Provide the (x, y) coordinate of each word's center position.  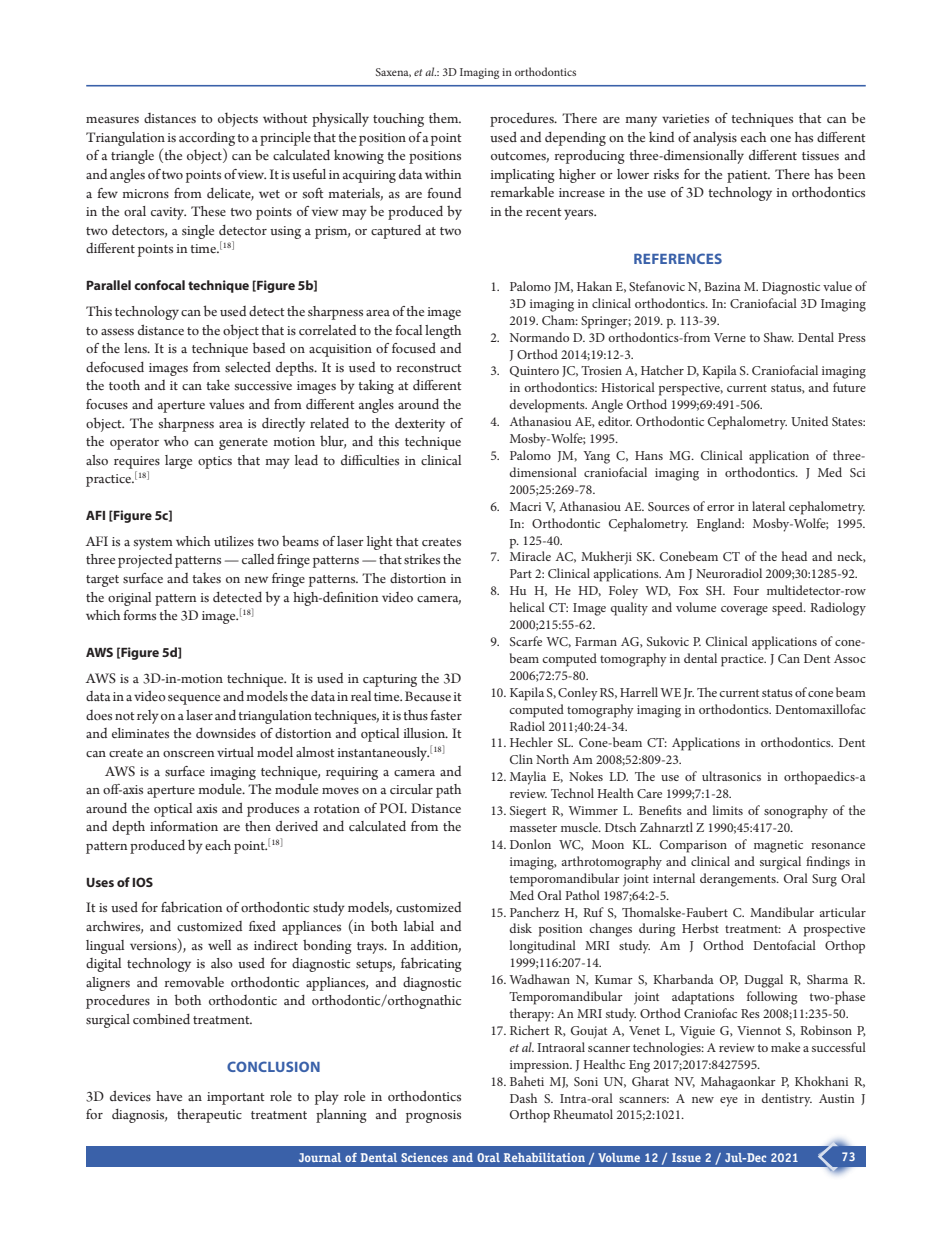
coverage (744, 611)
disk (520, 928)
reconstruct (428, 368)
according (207, 139)
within (443, 174)
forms (139, 615)
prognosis (433, 1116)
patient (748, 176)
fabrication (192, 907)
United (809, 421)
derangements (739, 880)
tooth (124, 385)
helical (527, 607)
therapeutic (209, 1116)
